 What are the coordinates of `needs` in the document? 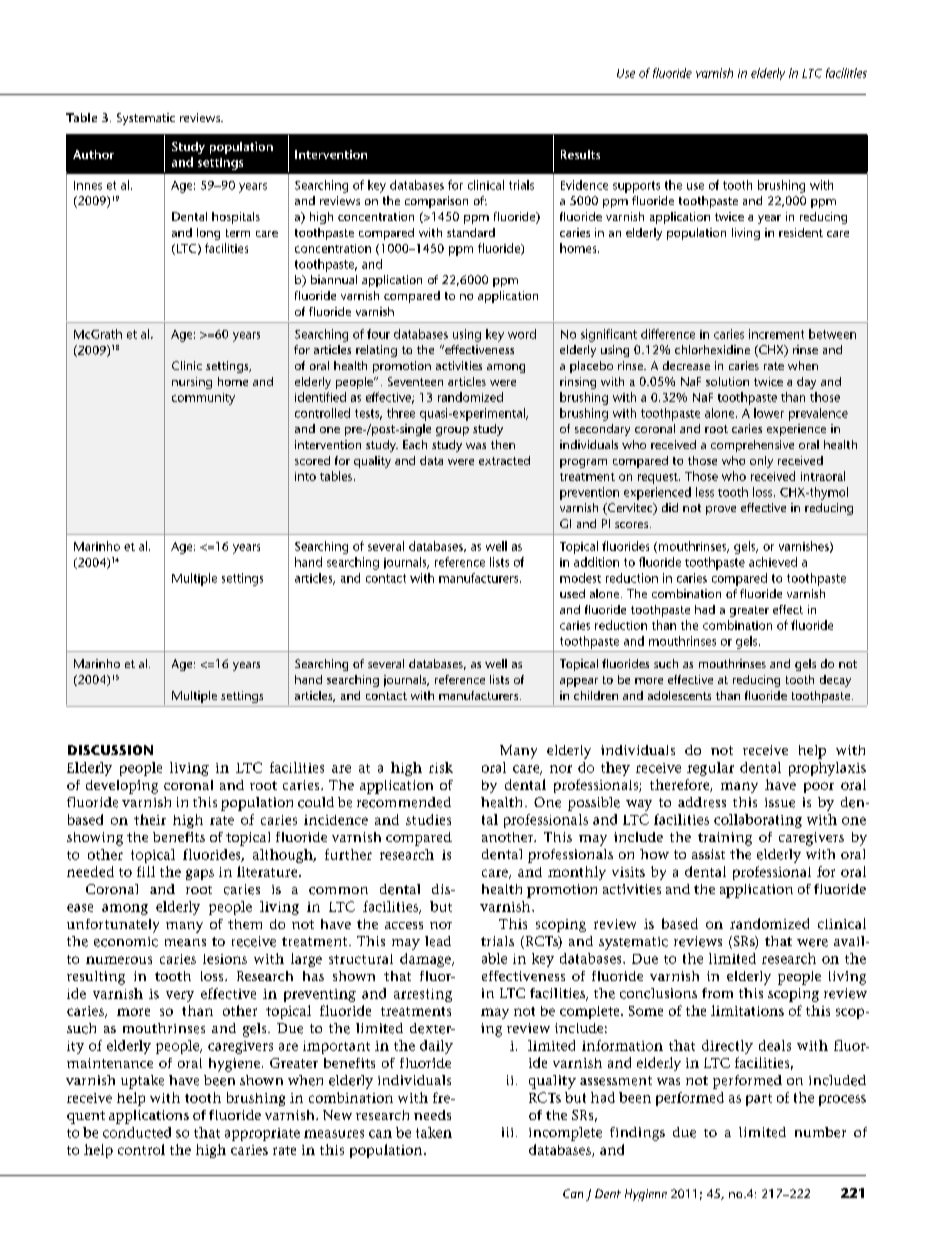 It's located at (432, 1115).
